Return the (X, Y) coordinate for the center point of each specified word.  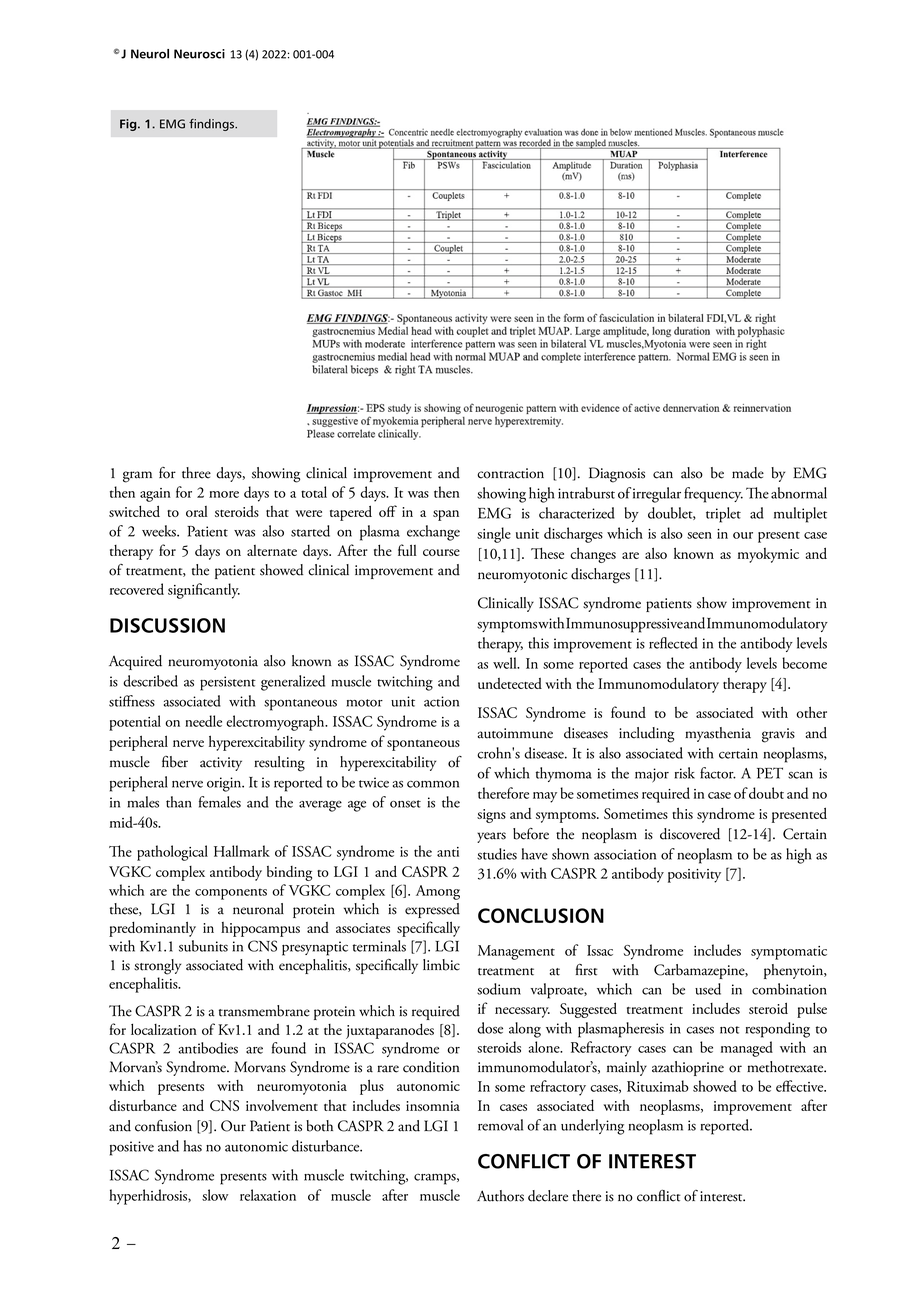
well (506, 663)
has (193, 1146)
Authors (500, 1196)
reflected (673, 643)
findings (213, 125)
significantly (204, 591)
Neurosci (199, 54)
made (748, 473)
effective (801, 1086)
